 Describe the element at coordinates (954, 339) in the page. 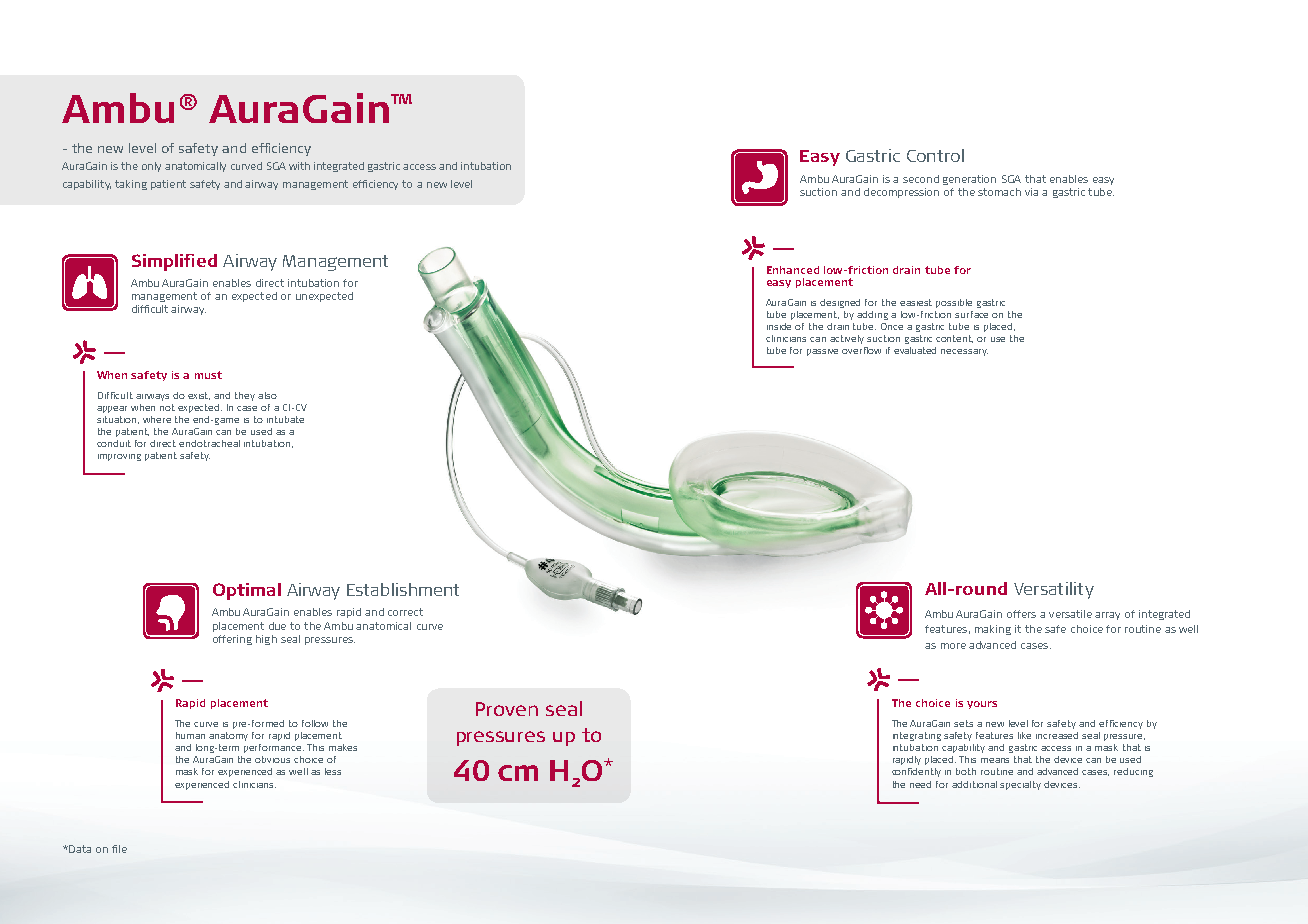

I see `content` at that location.
